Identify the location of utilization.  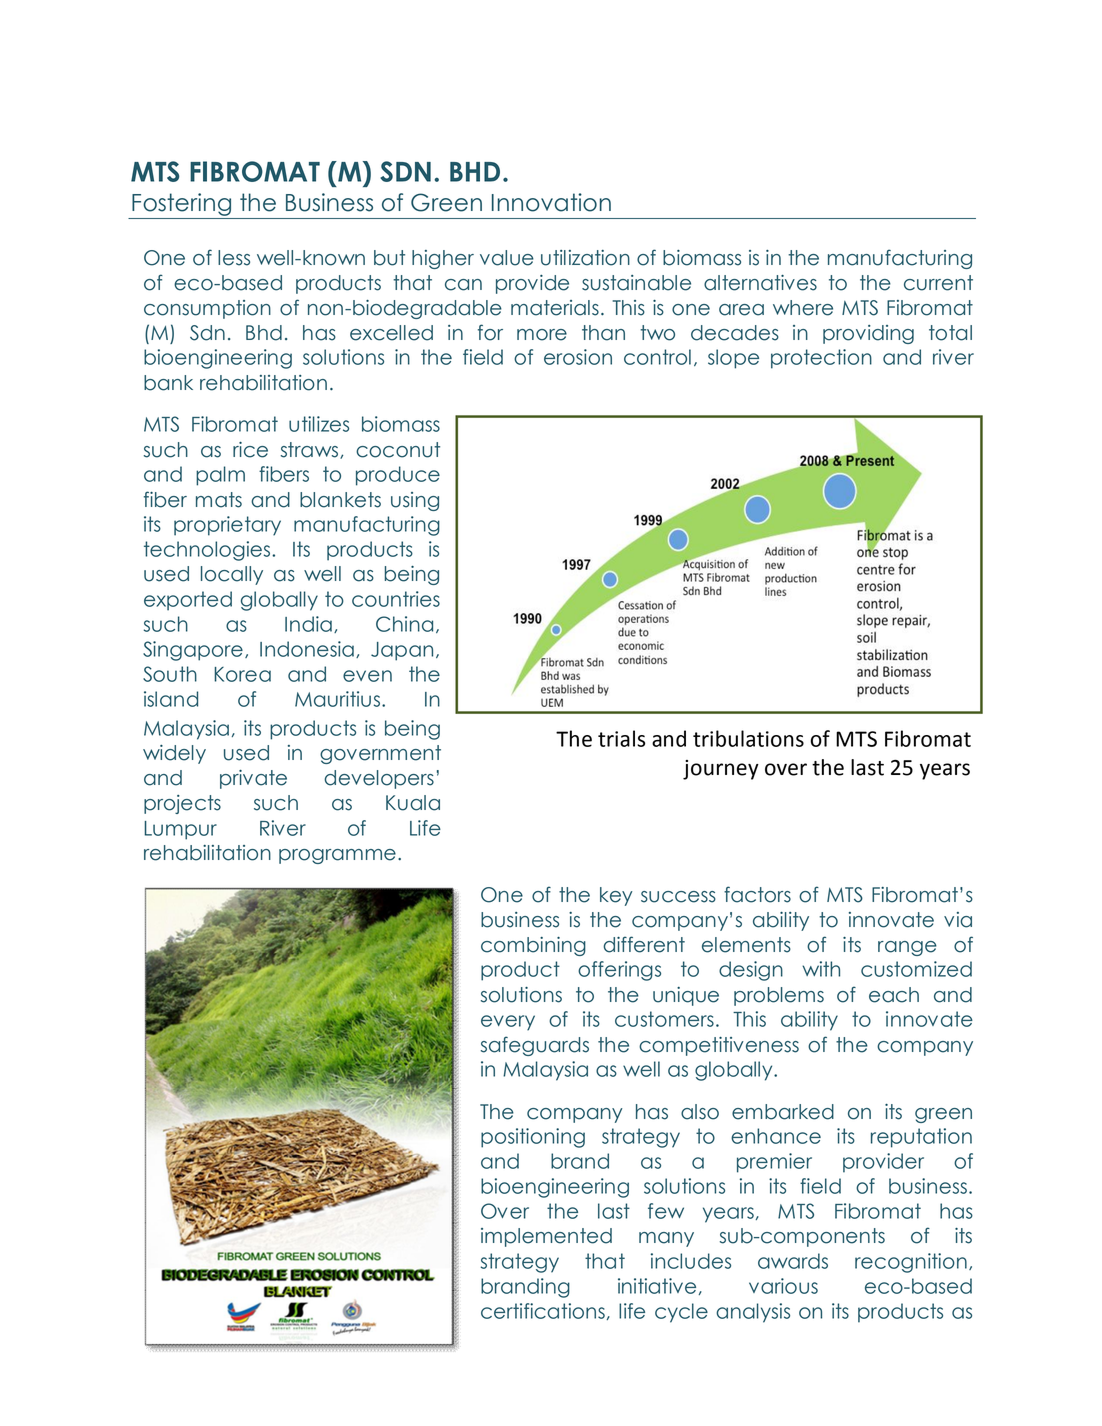
(585, 258).
